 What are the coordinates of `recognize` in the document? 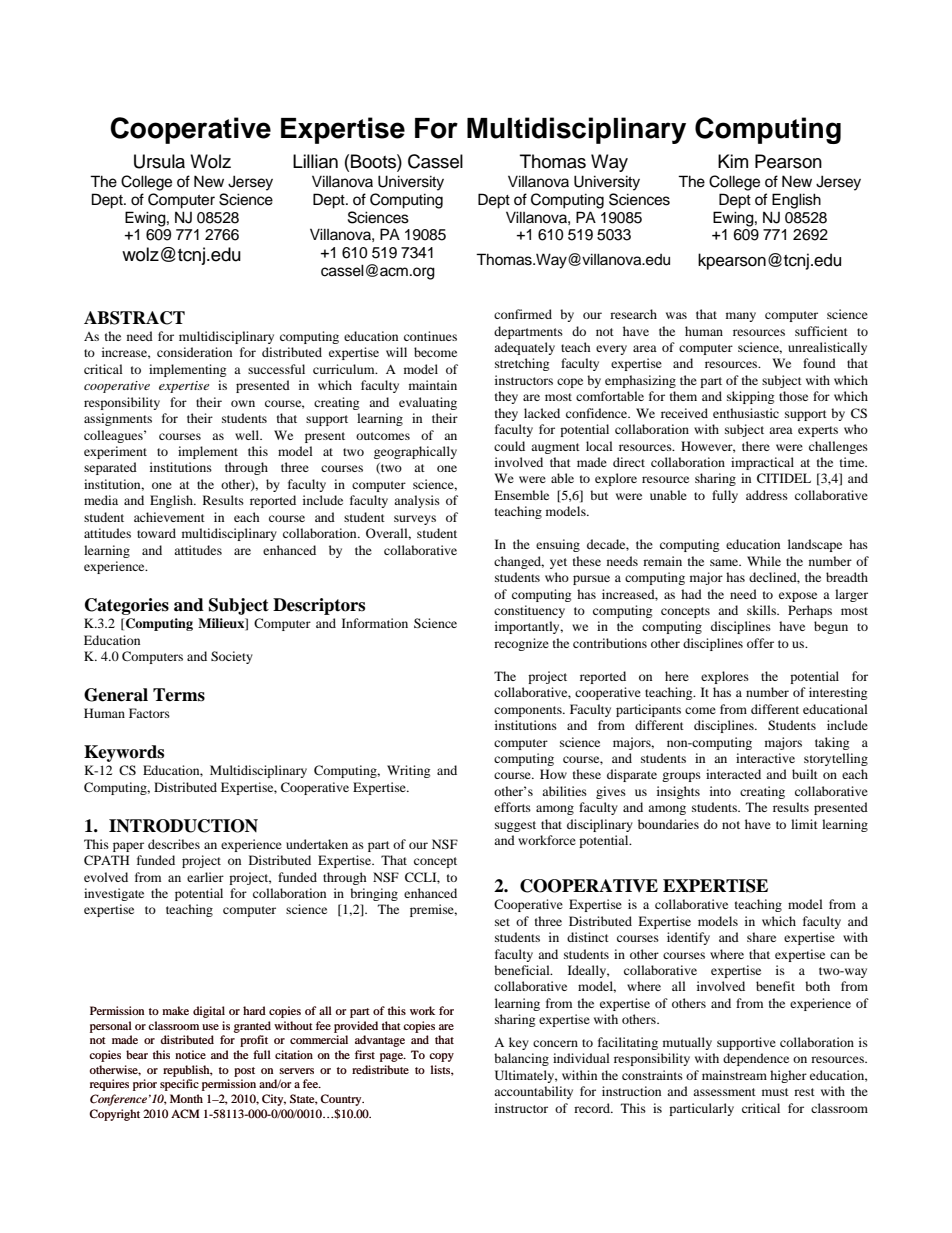 It's located at (521, 644).
